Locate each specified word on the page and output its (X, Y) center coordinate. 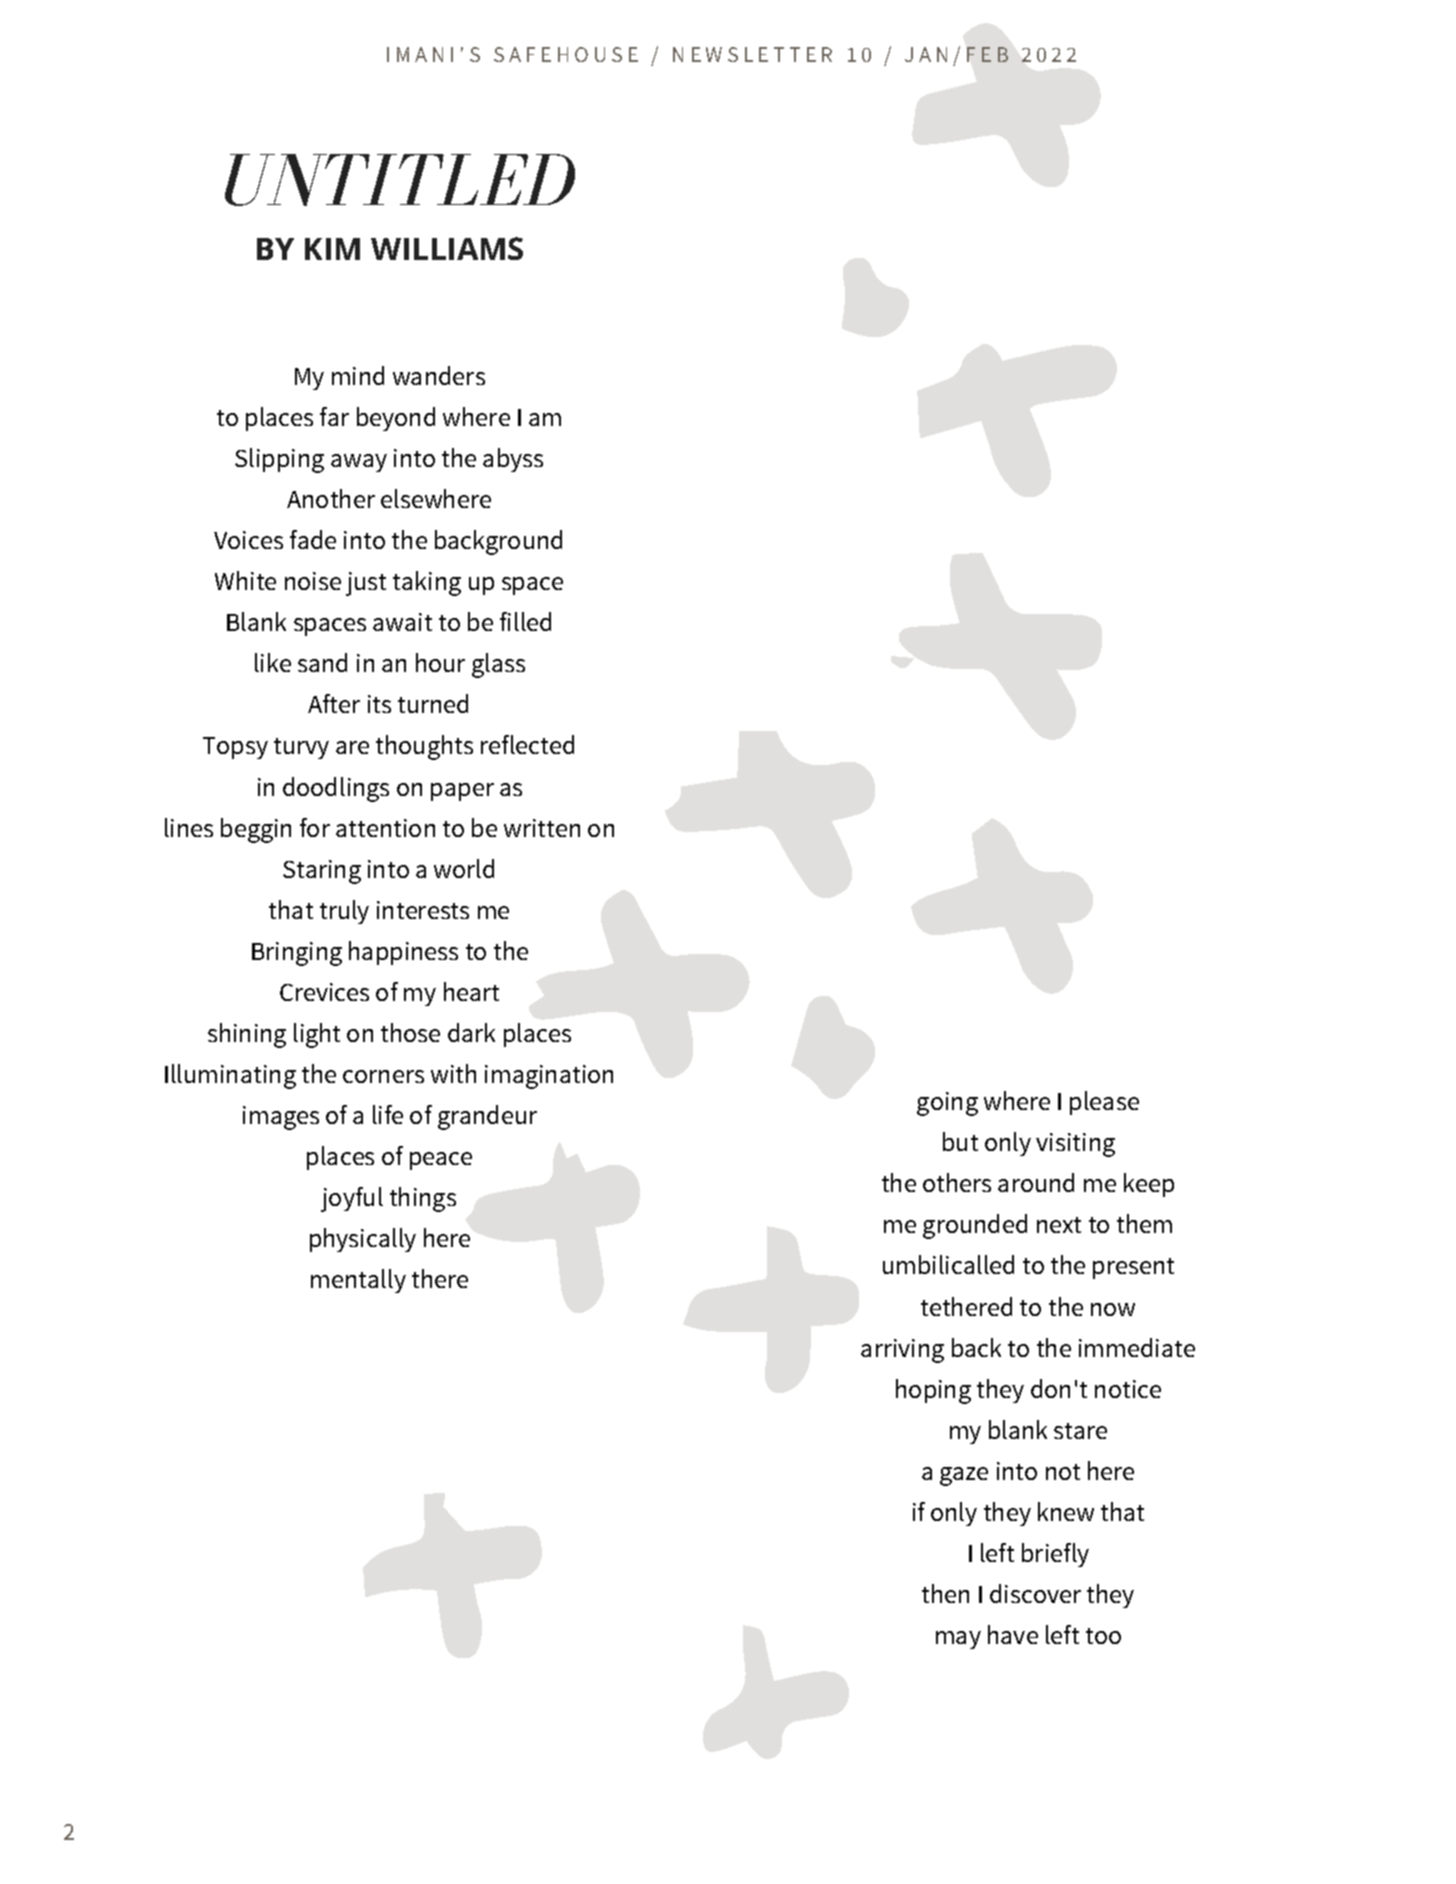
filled (525, 621)
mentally (358, 1281)
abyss (513, 460)
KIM (332, 249)
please (1104, 1103)
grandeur (487, 1117)
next (1059, 1225)
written (542, 828)
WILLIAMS (447, 248)
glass (498, 665)
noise (313, 581)
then (945, 1593)
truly (344, 912)
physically (363, 1240)
